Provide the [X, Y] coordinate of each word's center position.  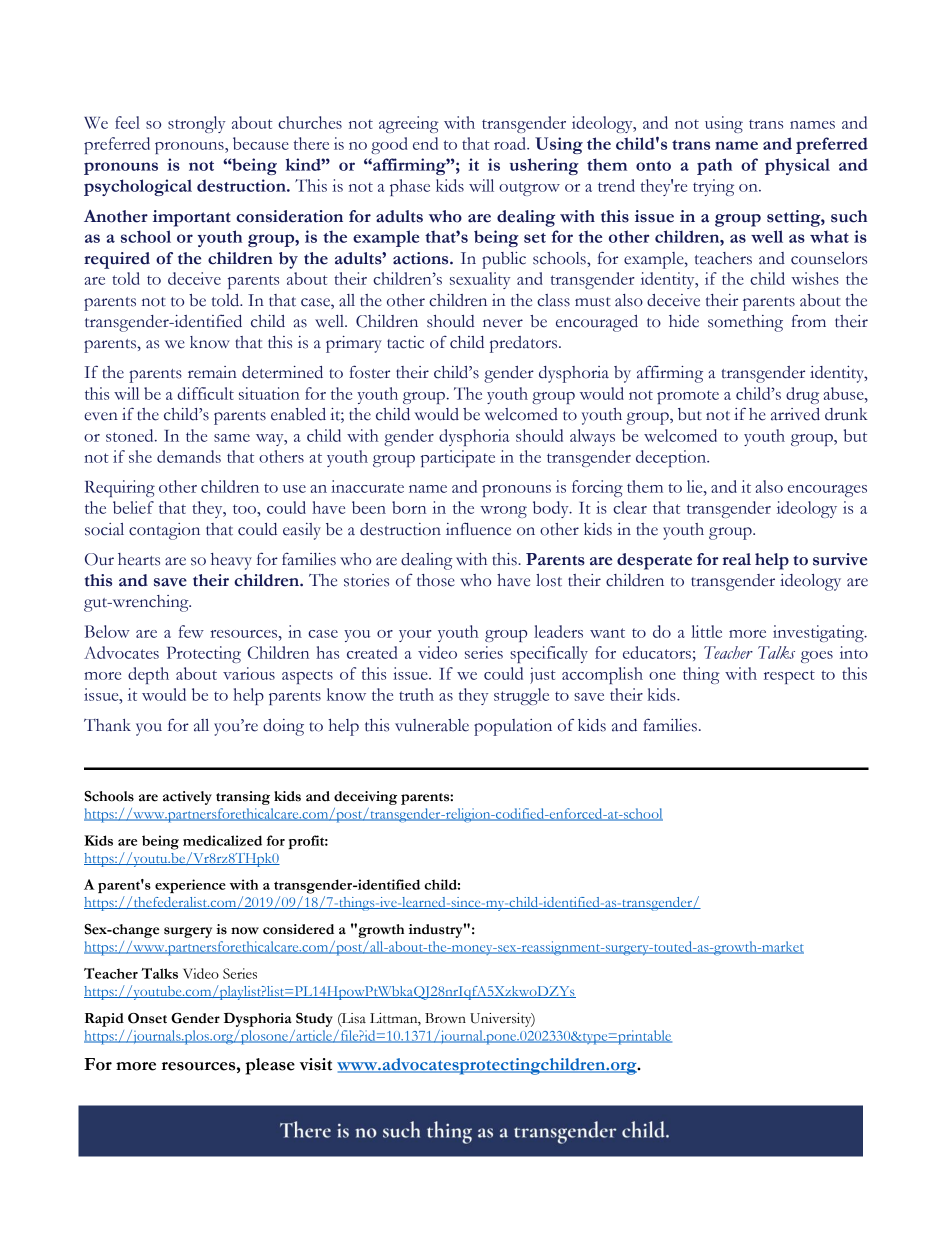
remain [212, 372]
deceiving [365, 798]
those [436, 580]
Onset [147, 1018]
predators [525, 344]
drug [802, 395]
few [191, 631]
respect [789, 677]
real [736, 559]
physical [797, 166]
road [511, 143]
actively [187, 798]
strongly [197, 124]
